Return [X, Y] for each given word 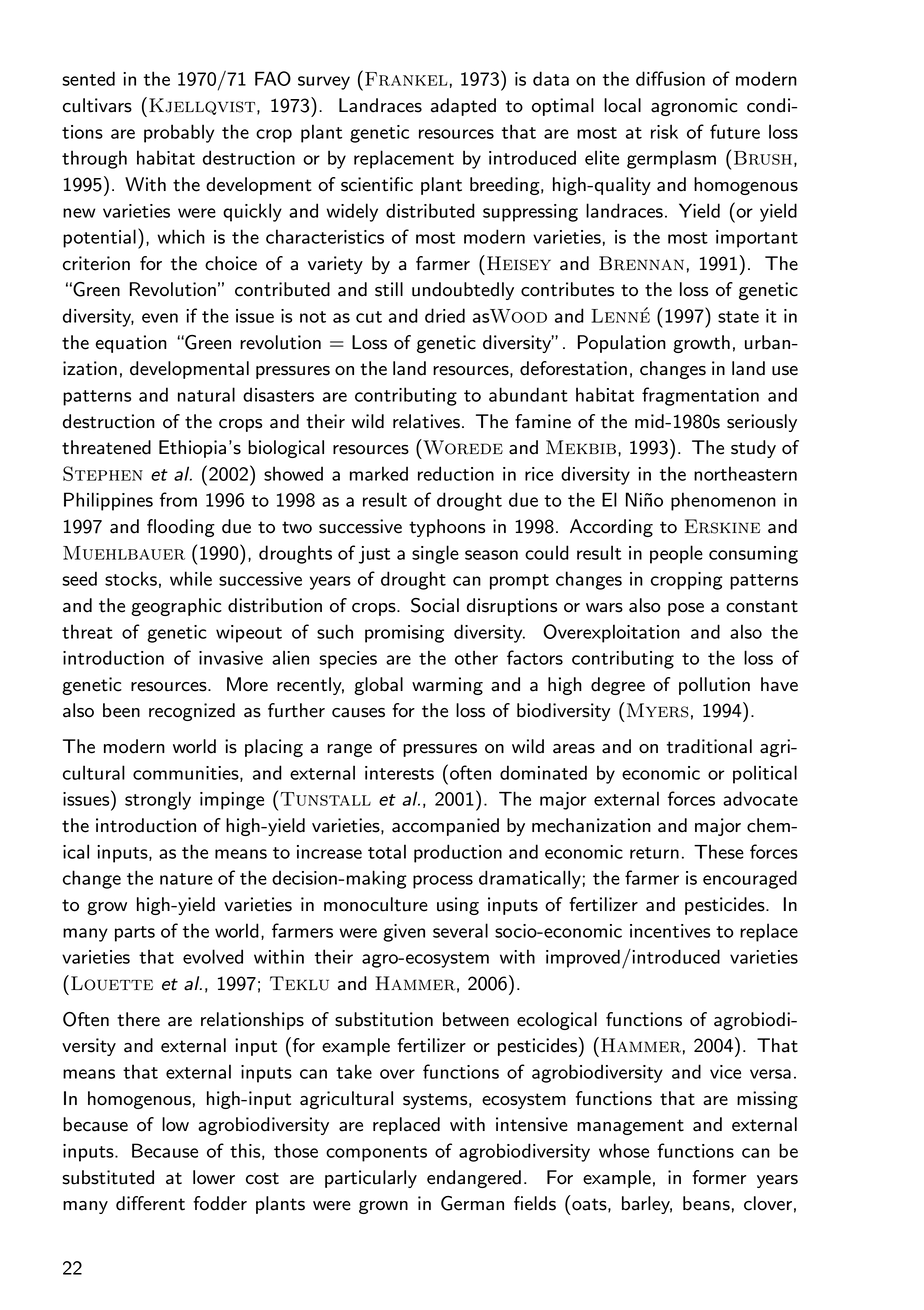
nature [186, 879]
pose [686, 609]
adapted [463, 107]
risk [664, 131]
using [458, 906]
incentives [670, 931]
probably [179, 133]
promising [404, 634]
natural [206, 394]
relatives [426, 421]
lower [214, 1177]
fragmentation [700, 396]
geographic [176, 607]
